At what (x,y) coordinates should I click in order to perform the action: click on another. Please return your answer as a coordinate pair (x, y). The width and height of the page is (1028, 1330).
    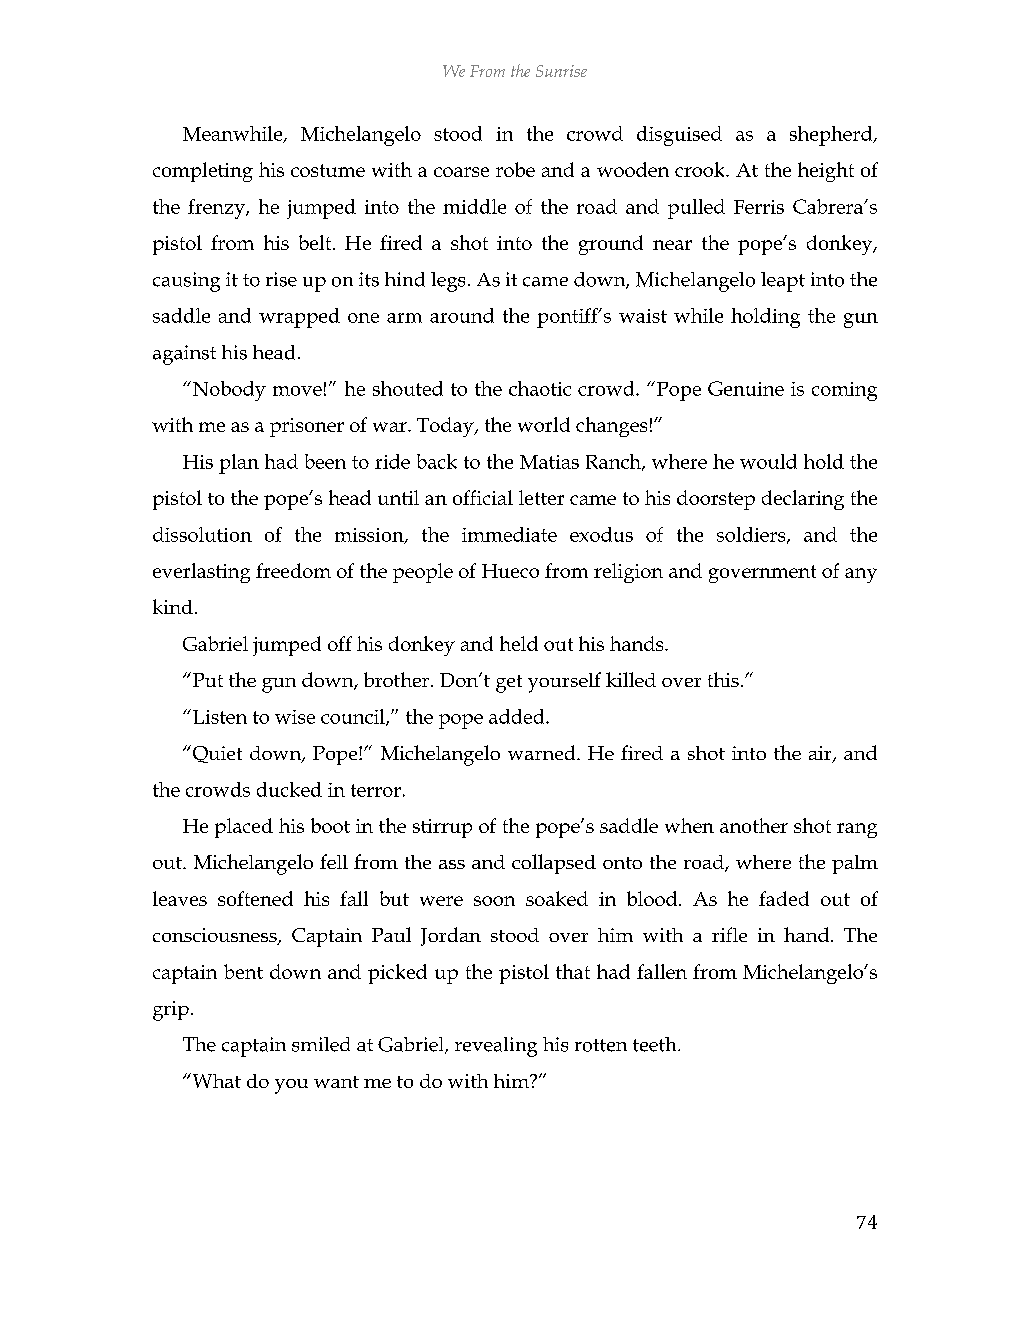
    Looking at the image, I should click on (754, 825).
